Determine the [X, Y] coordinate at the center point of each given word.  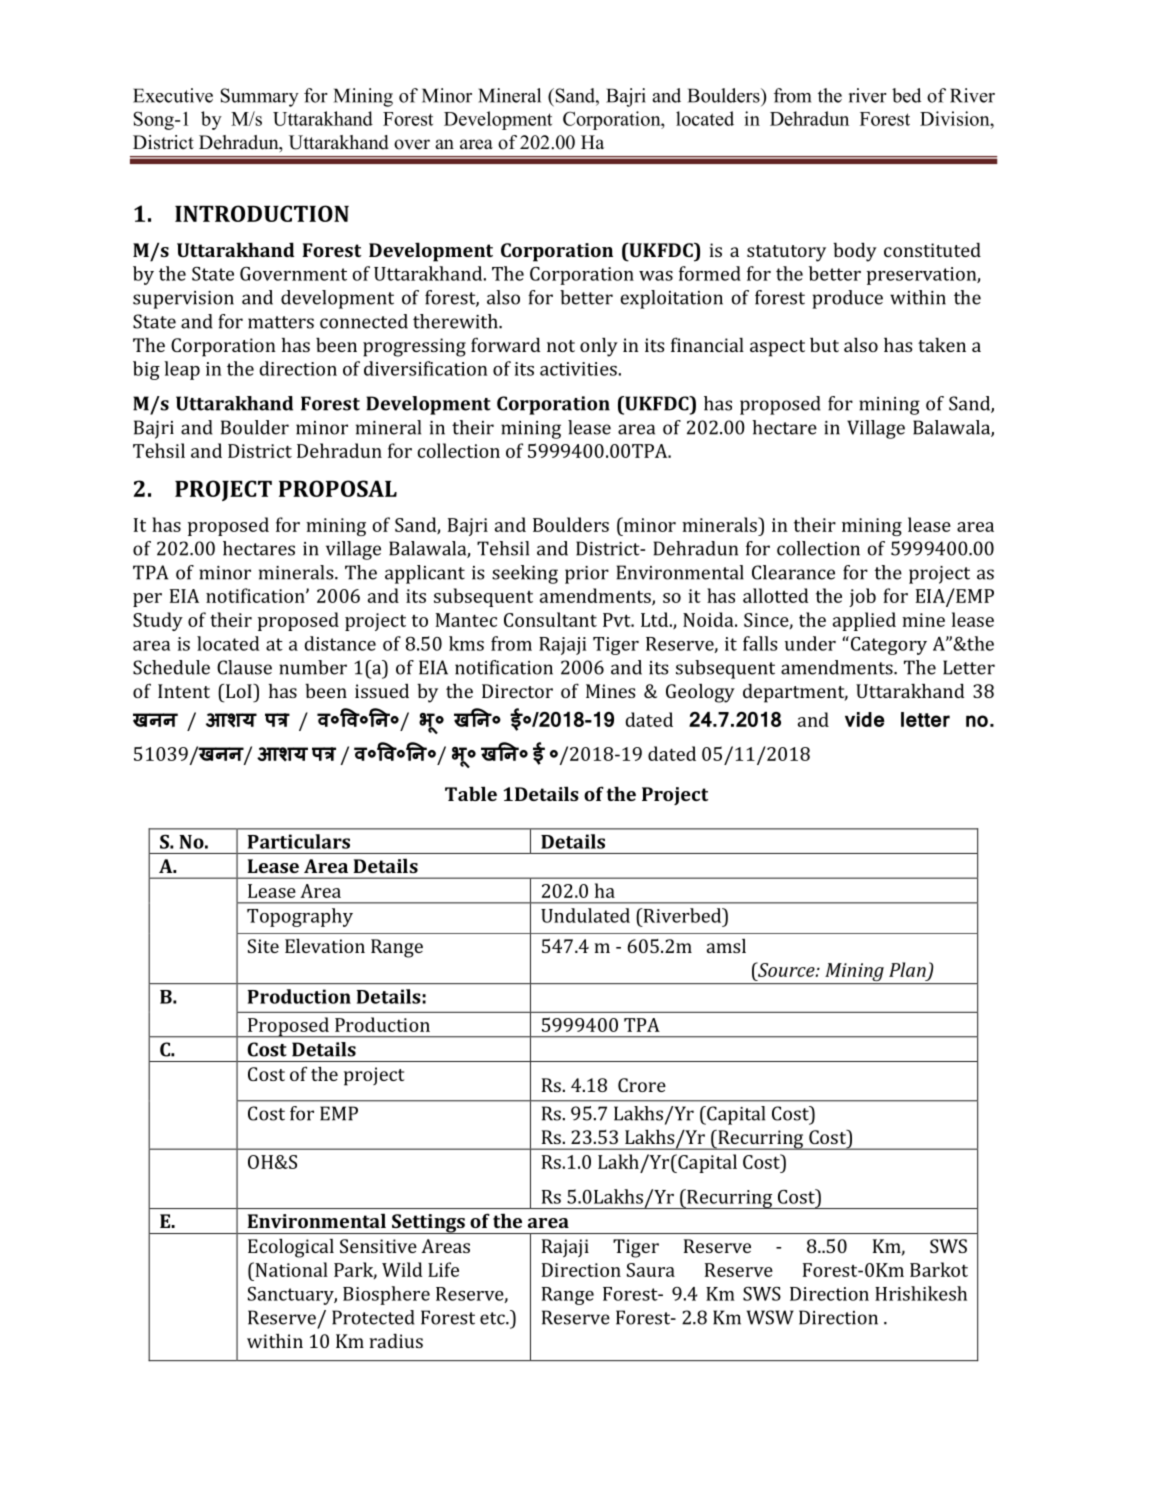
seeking [525, 574]
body [855, 252]
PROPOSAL [338, 488]
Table [471, 793]
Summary [260, 97]
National [290, 1269]
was [656, 276]
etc [493, 1318]
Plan [907, 969]
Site [263, 946]
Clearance [793, 572]
